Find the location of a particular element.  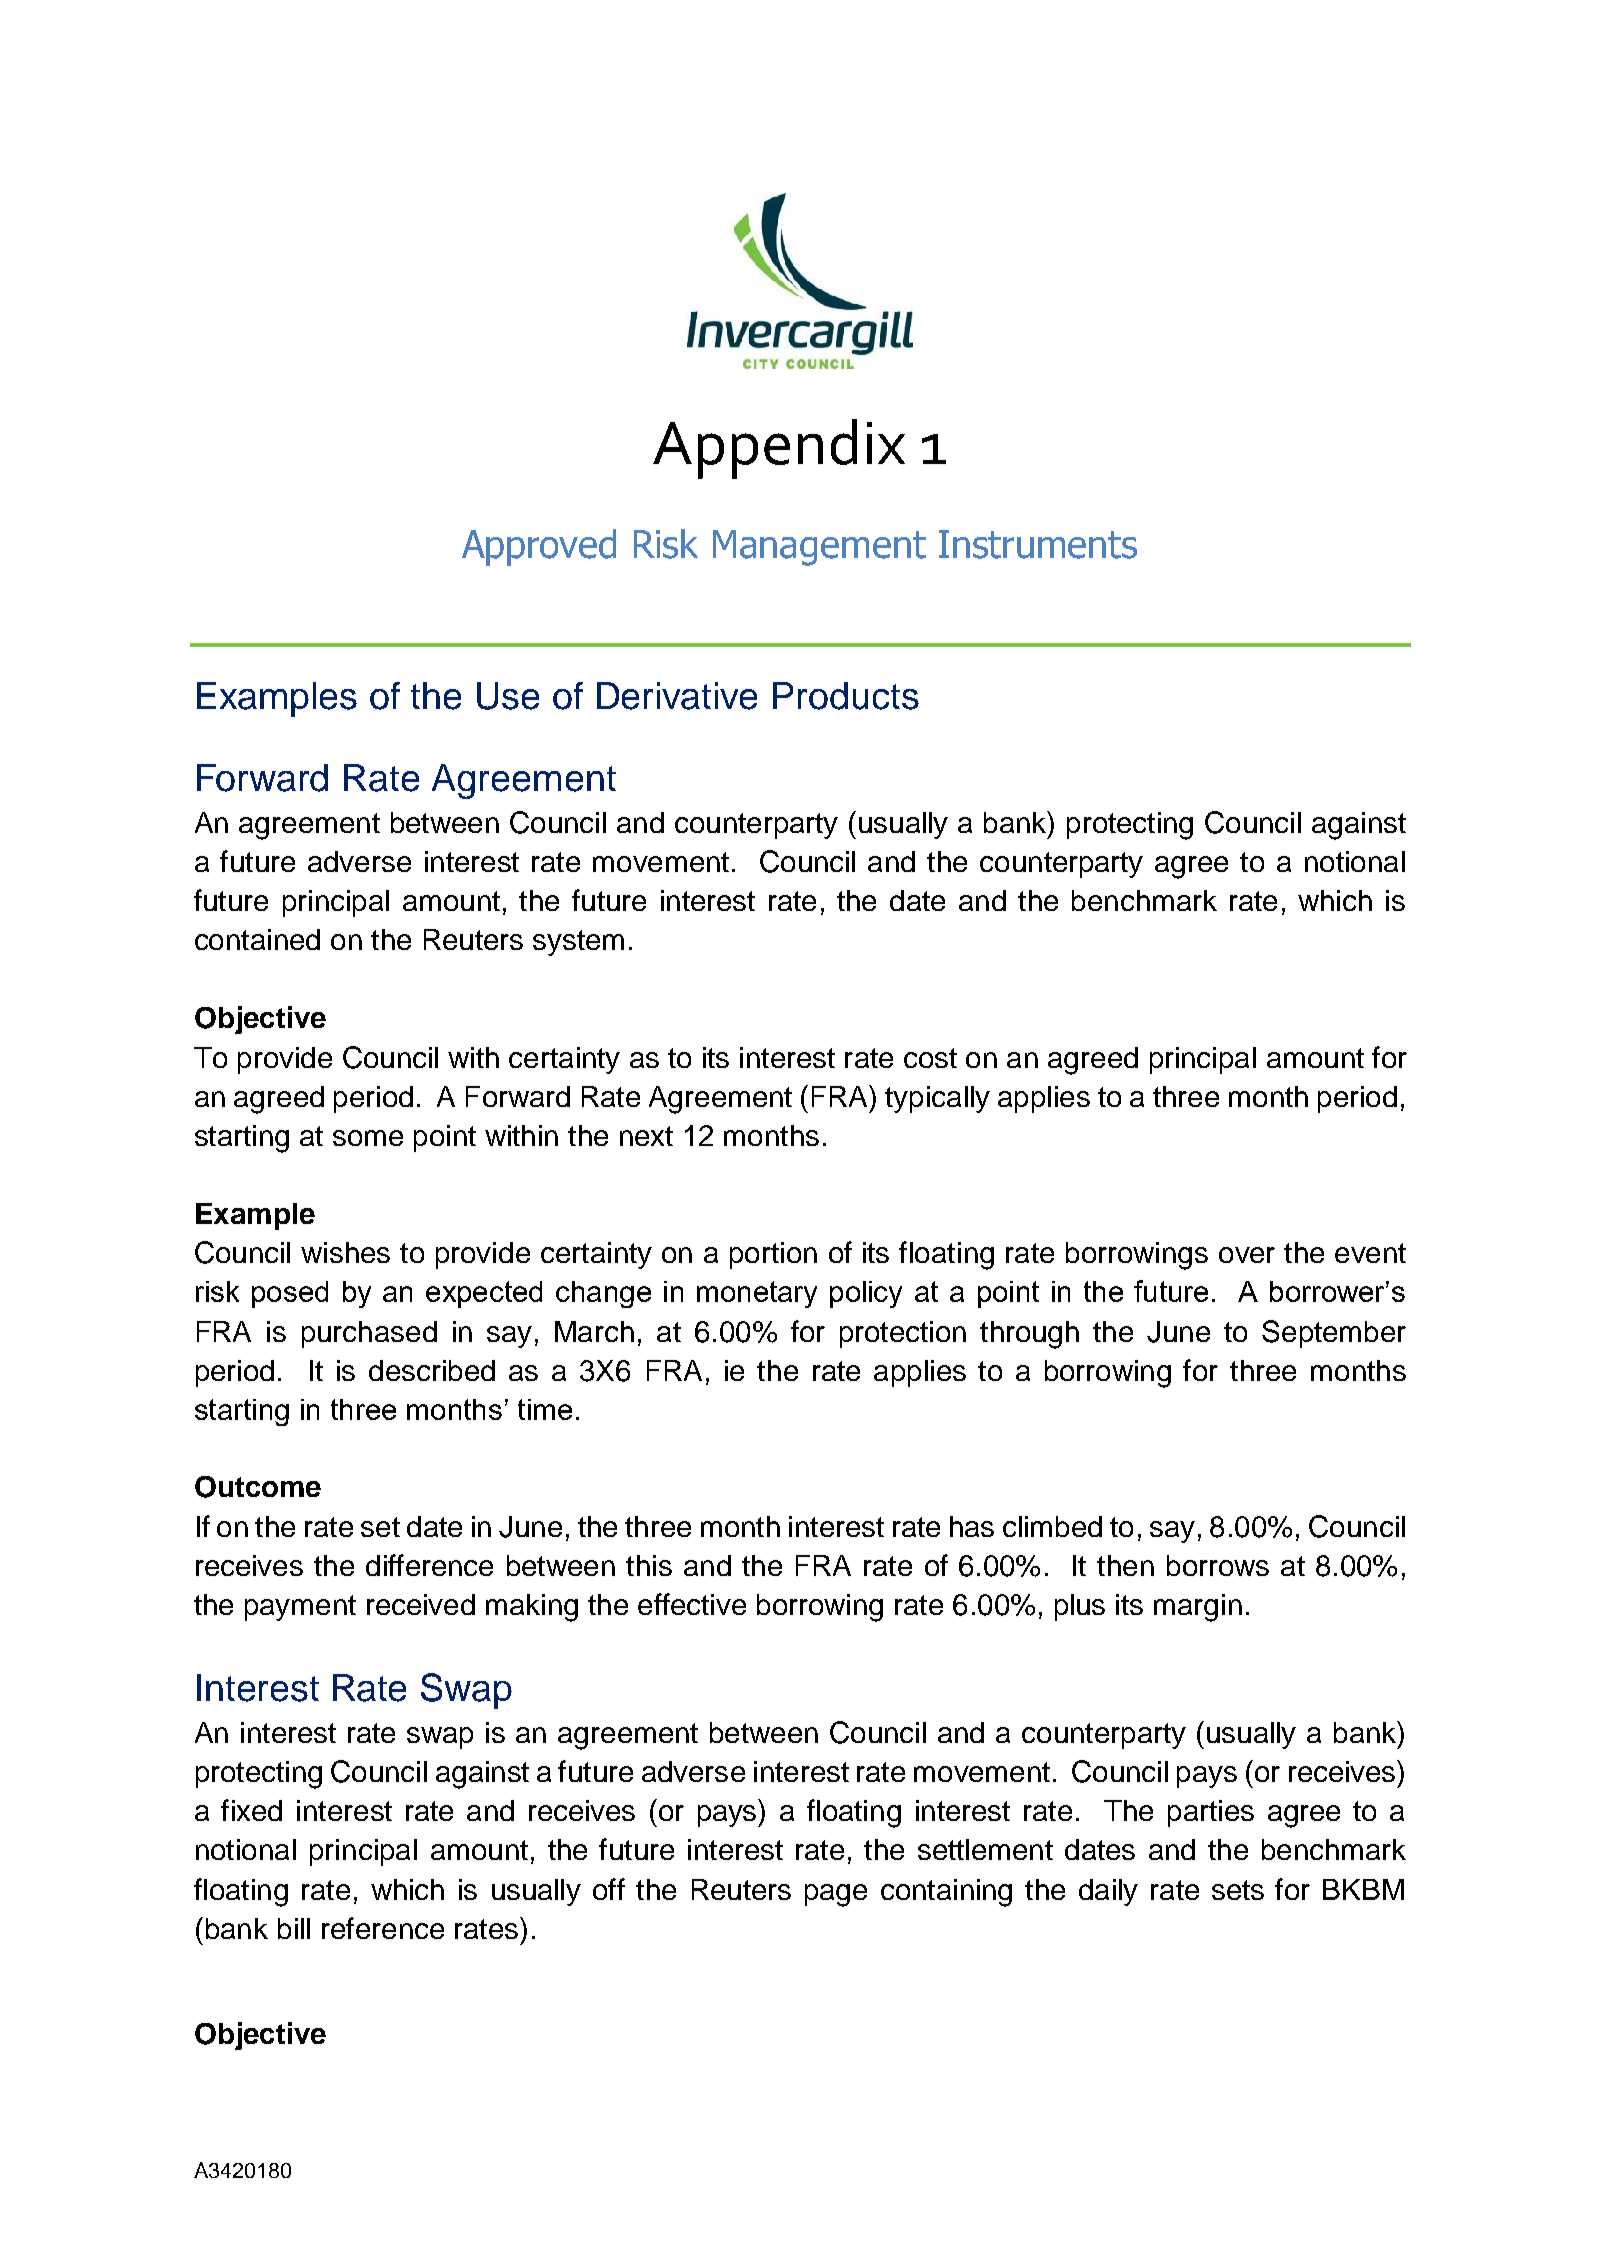

difference is located at coordinates (429, 1565).
